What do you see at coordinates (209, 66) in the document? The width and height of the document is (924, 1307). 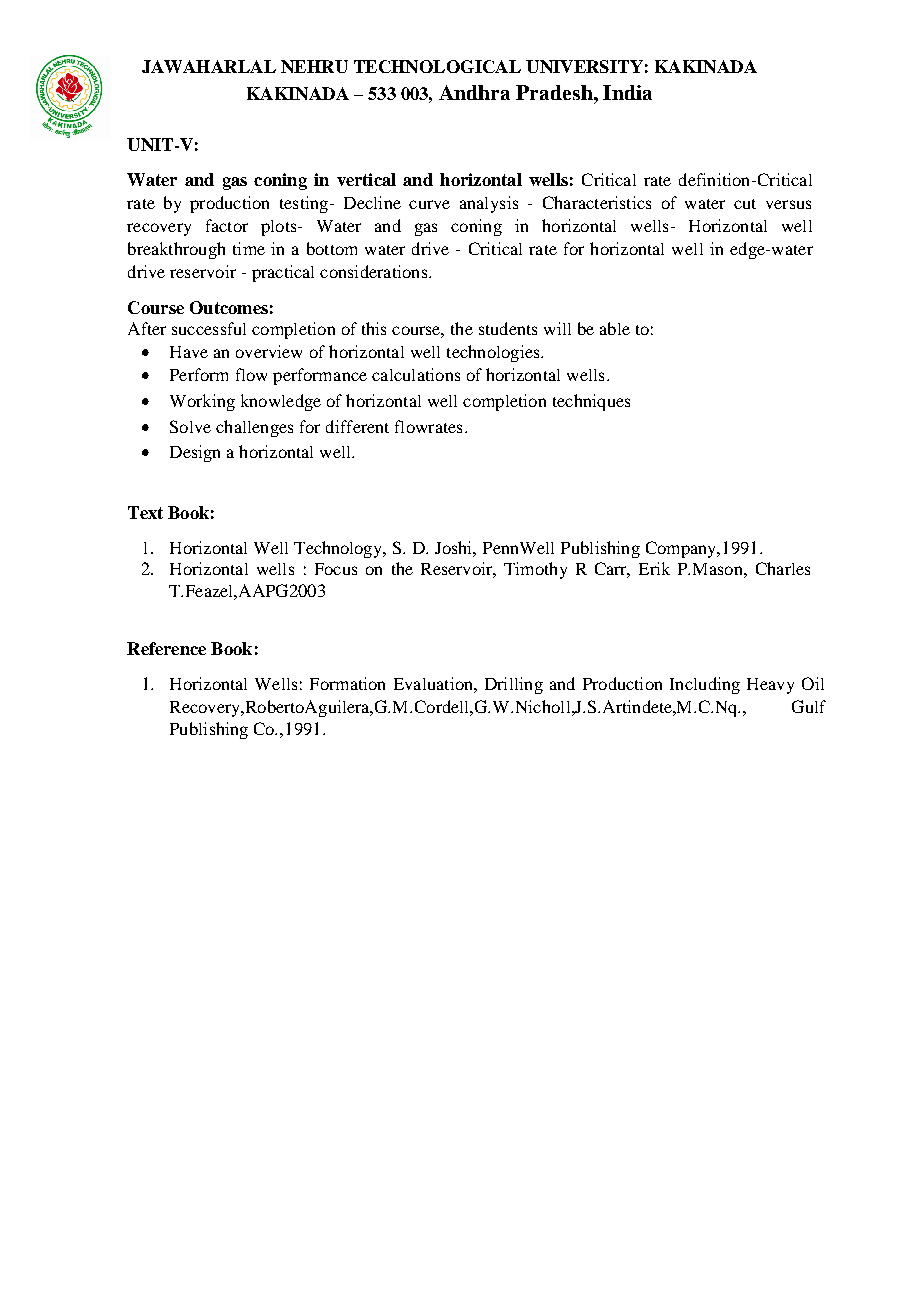 I see `JAWAHARLAL` at bounding box center [209, 66].
